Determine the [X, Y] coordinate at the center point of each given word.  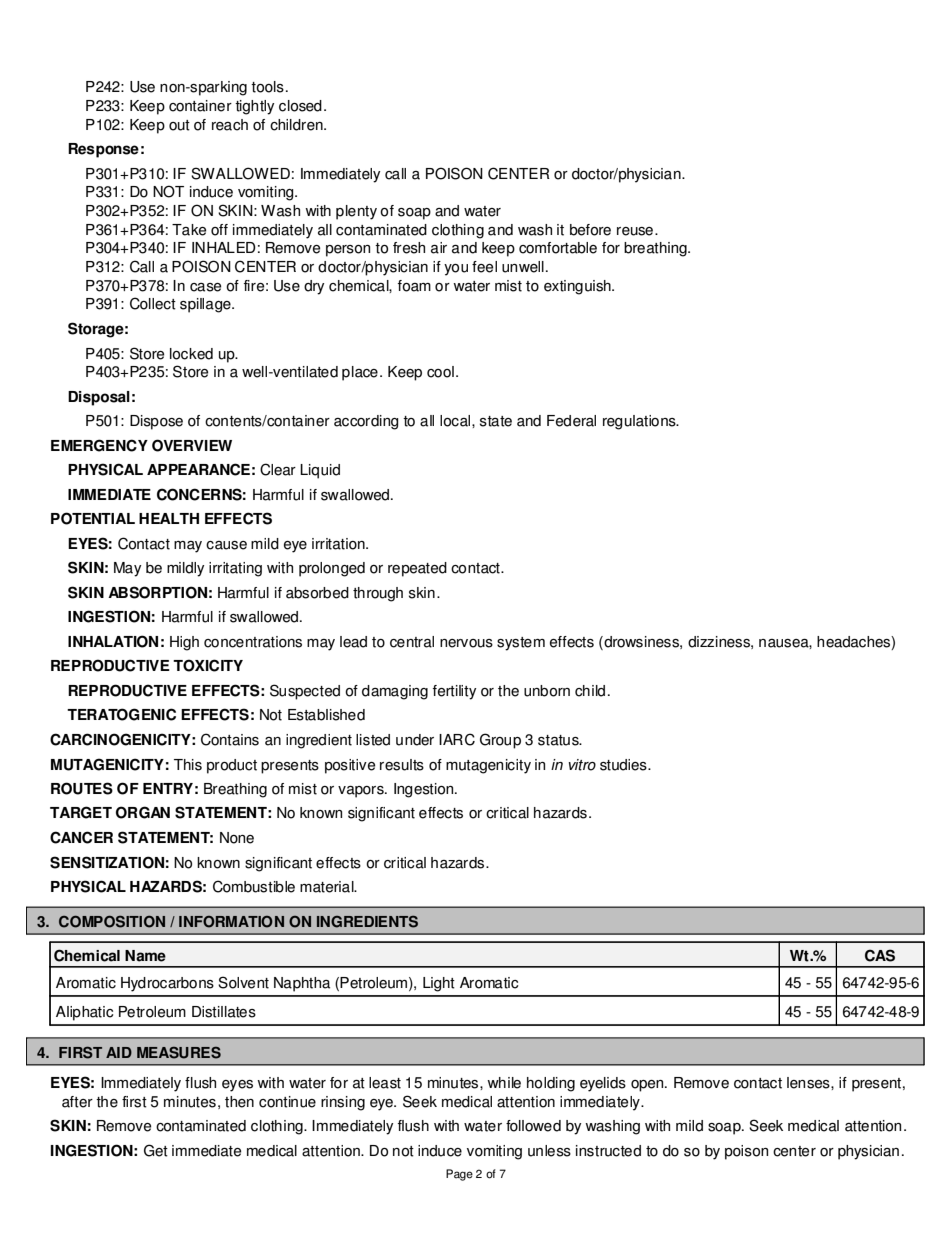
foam [414, 286]
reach [230, 125]
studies [624, 765]
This [188, 765]
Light [439, 984]
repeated [417, 569]
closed [300, 106]
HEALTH [169, 518]
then [239, 1102]
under [415, 740]
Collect [153, 303]
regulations [640, 422]
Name [145, 956]
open [648, 1086]
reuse [635, 231]
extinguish [578, 287]
